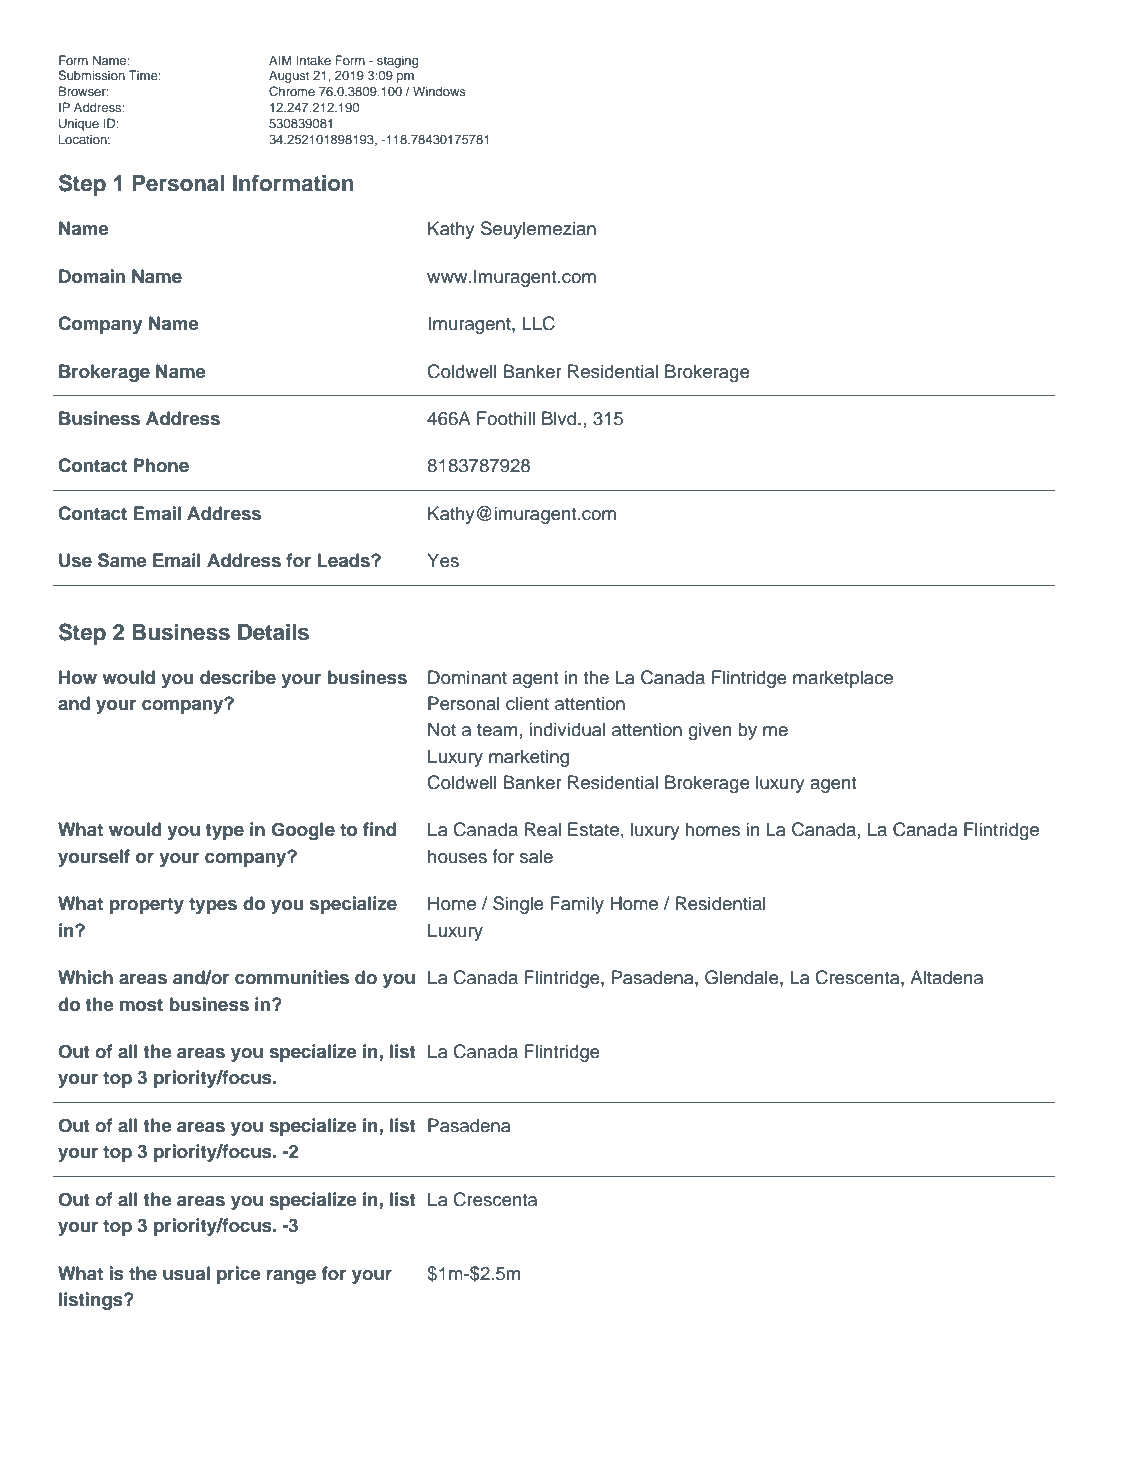  I want to click on Phone, so click(161, 465).
